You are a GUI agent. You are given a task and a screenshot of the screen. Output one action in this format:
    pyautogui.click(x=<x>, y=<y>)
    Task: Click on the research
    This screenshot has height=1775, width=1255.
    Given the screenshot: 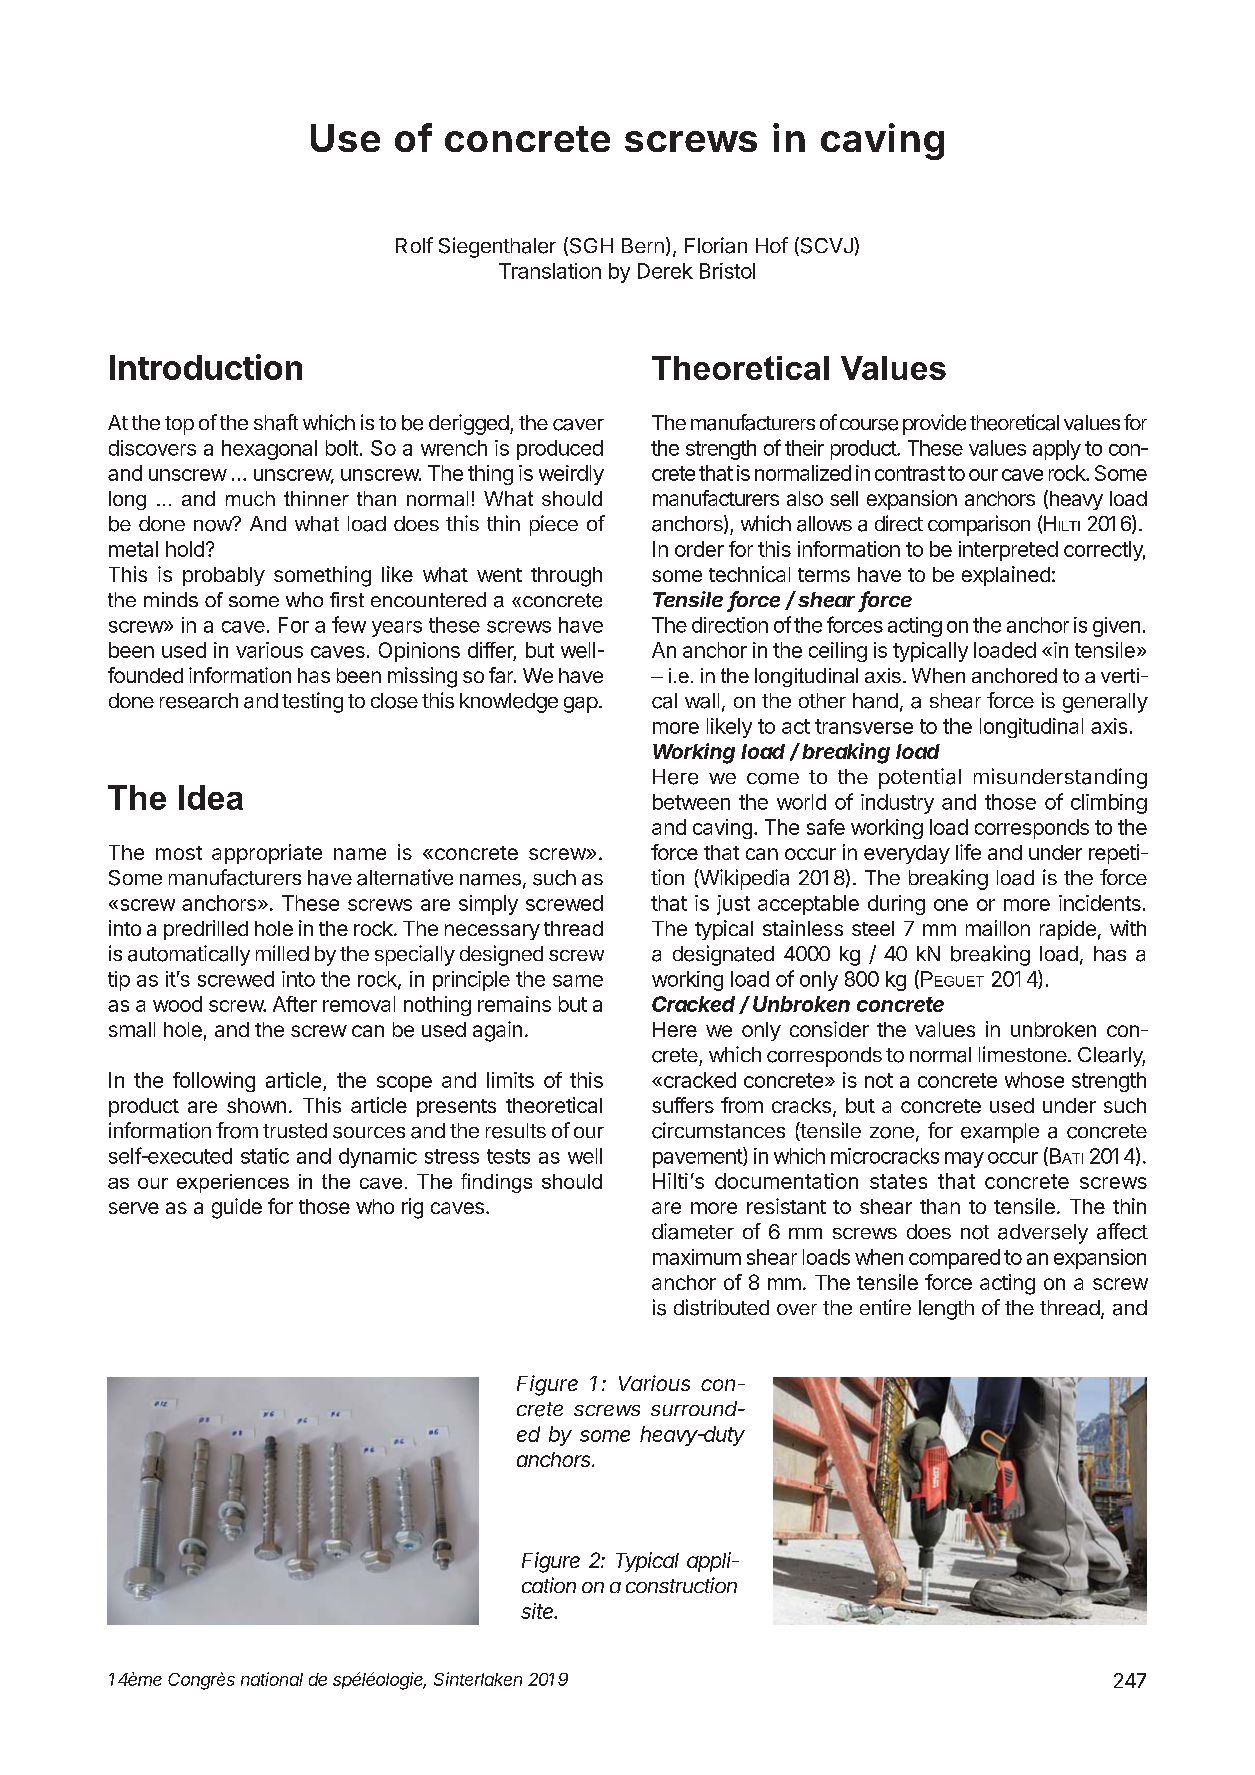 What is the action you would take?
    pyautogui.click(x=199, y=701)
